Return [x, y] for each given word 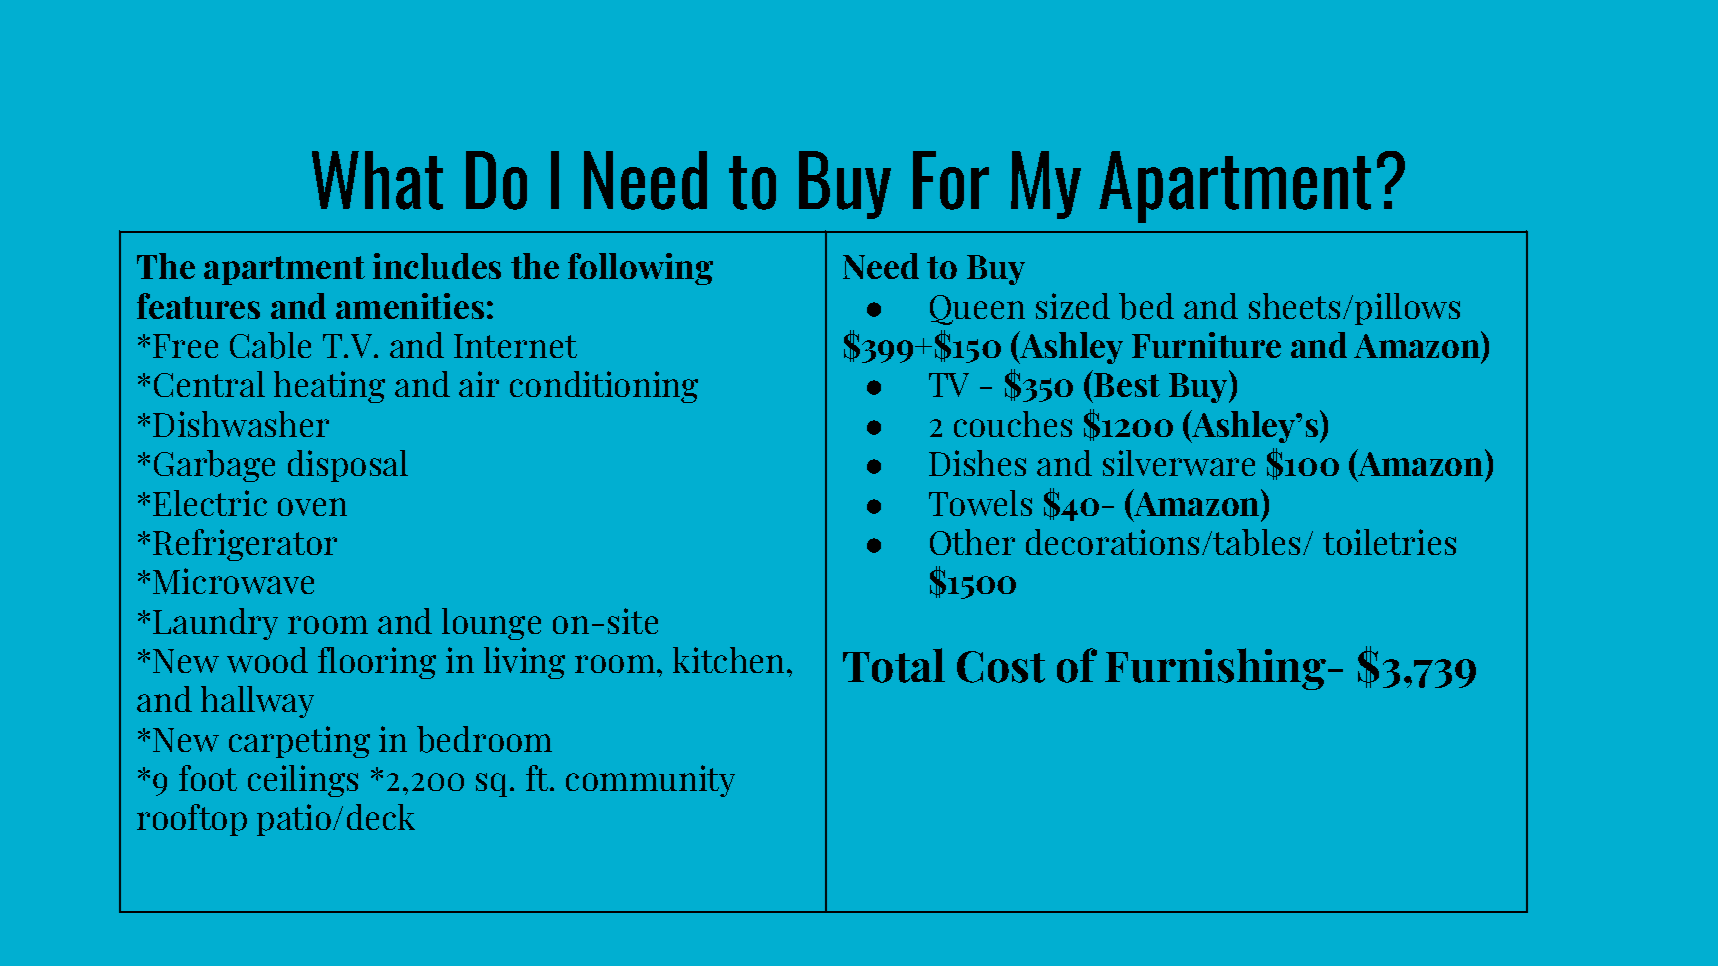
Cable [270, 345]
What [377, 180]
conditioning [604, 387]
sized [1073, 306]
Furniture [1206, 345]
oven [312, 507]
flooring [377, 663]
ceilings [303, 781]
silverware [1179, 463]
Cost [1001, 667]
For [951, 180]
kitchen [730, 660]
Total [894, 665]
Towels [980, 503]
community [650, 781]
